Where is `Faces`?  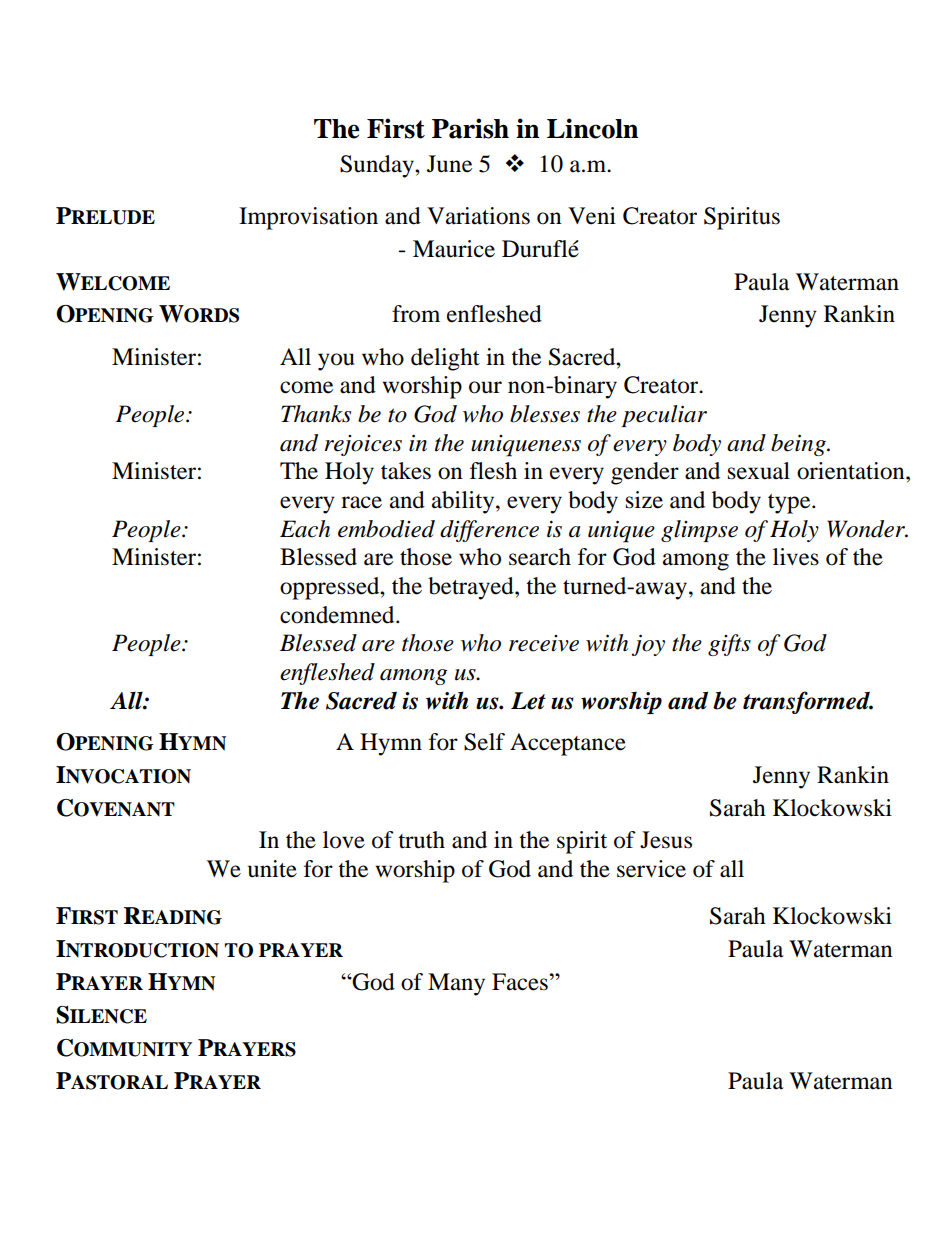
Faces is located at coordinates (521, 982).
